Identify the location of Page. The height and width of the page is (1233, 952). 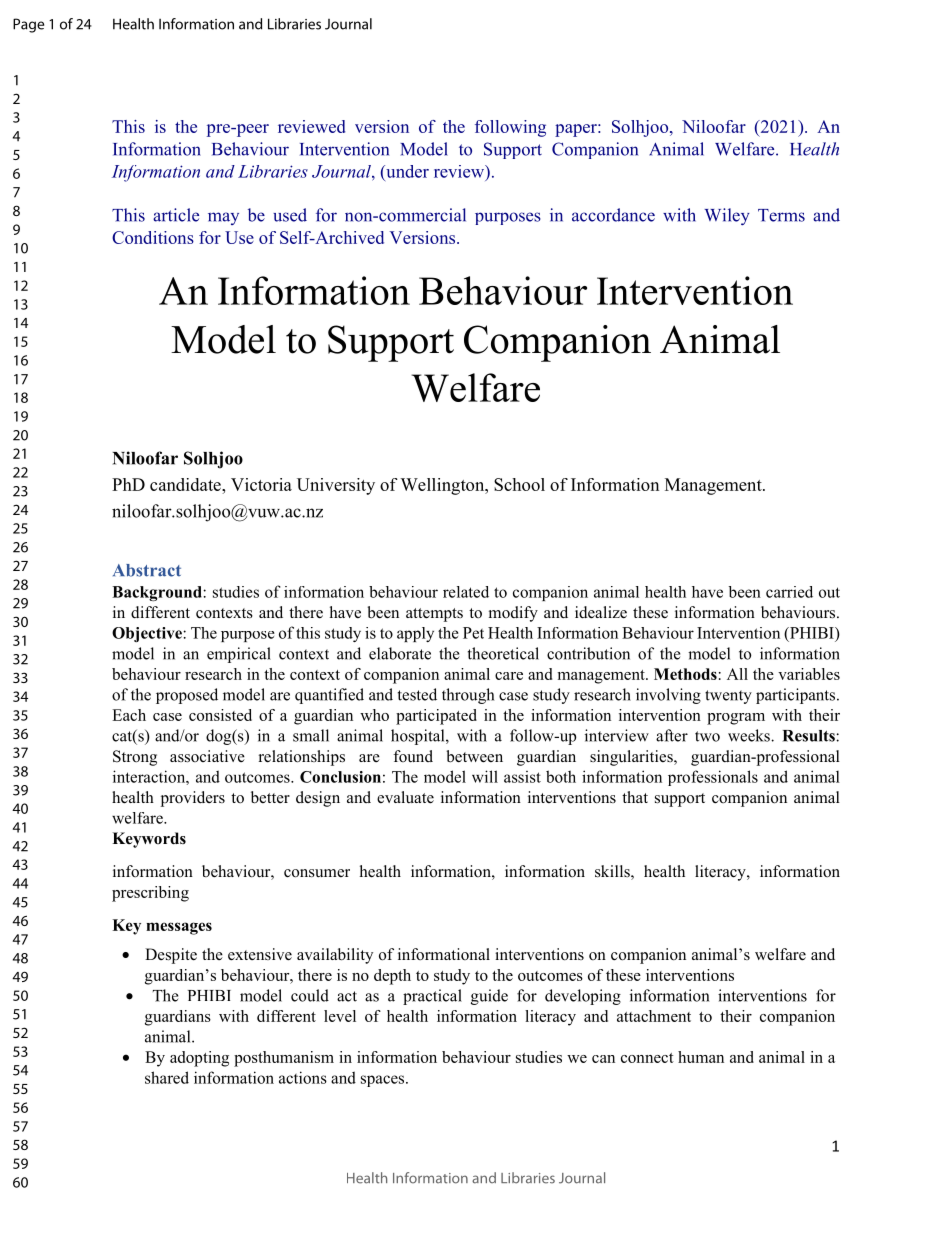
(28, 25).
